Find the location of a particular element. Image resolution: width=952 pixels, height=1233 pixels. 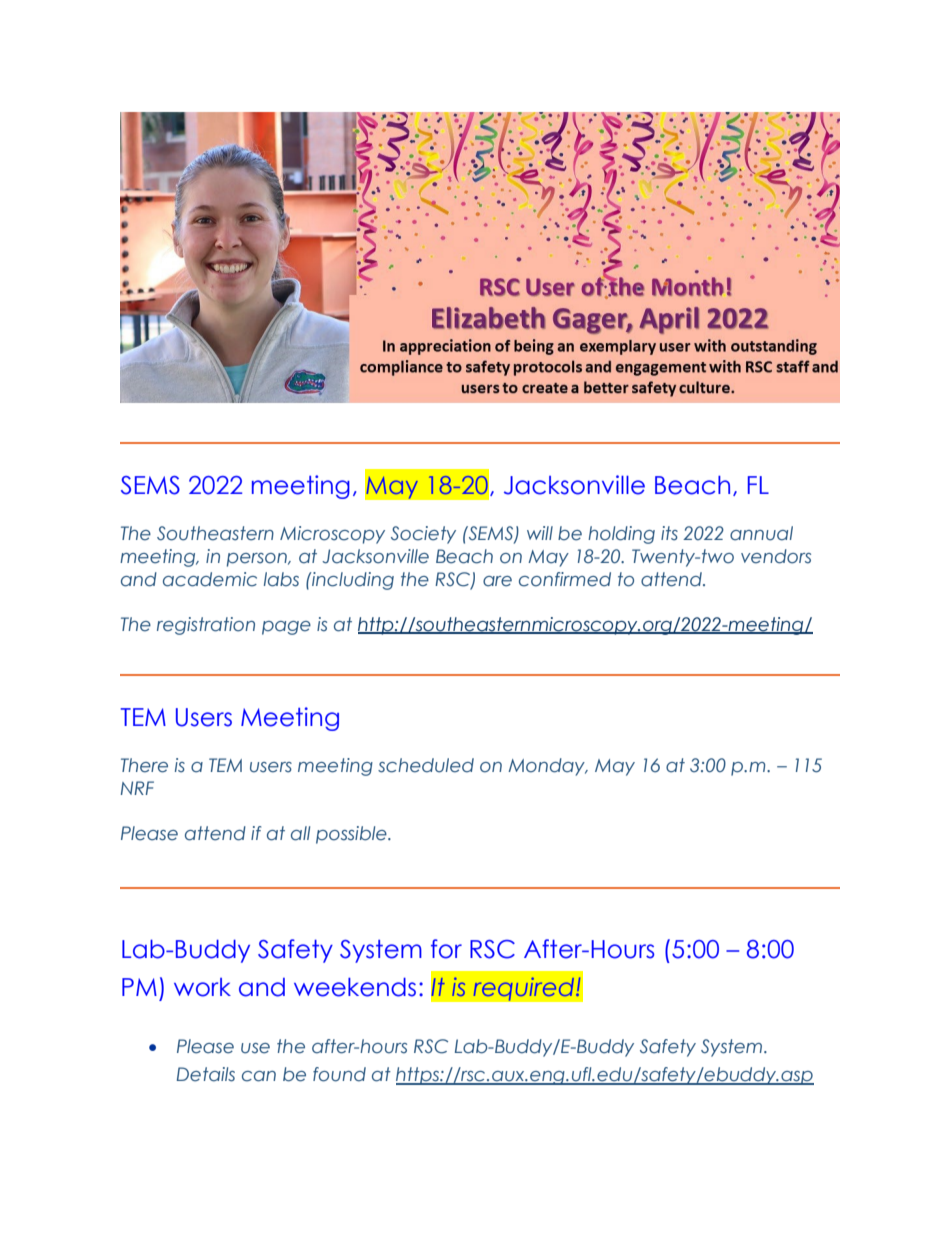

for is located at coordinates (446, 949).
